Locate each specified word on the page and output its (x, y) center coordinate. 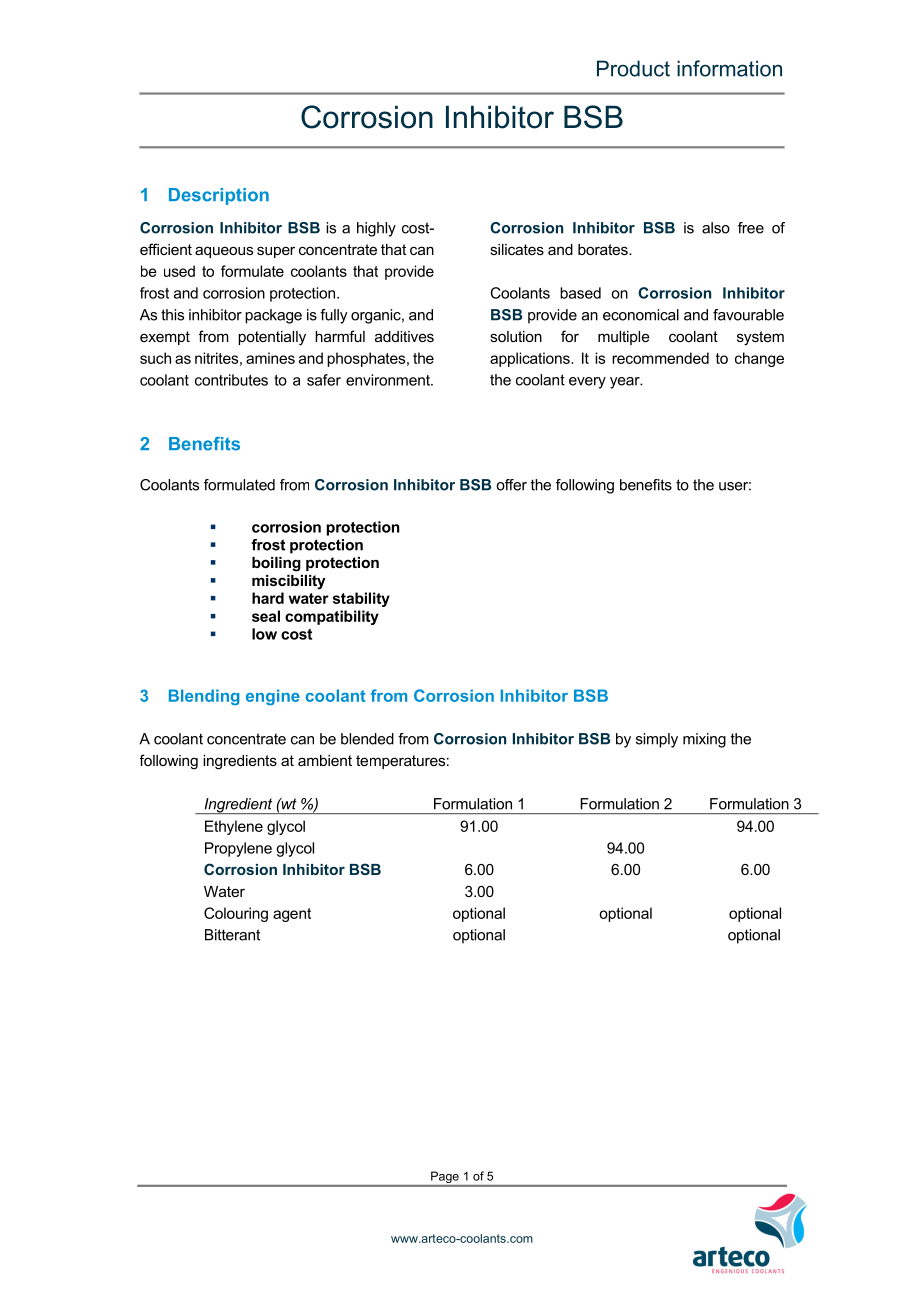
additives (404, 336)
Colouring (236, 914)
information (729, 68)
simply (657, 740)
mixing (704, 740)
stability (361, 599)
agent (292, 915)
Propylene (238, 849)
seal (266, 616)
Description (219, 196)
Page (445, 1178)
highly (376, 229)
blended (367, 739)
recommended (660, 358)
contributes (231, 380)
